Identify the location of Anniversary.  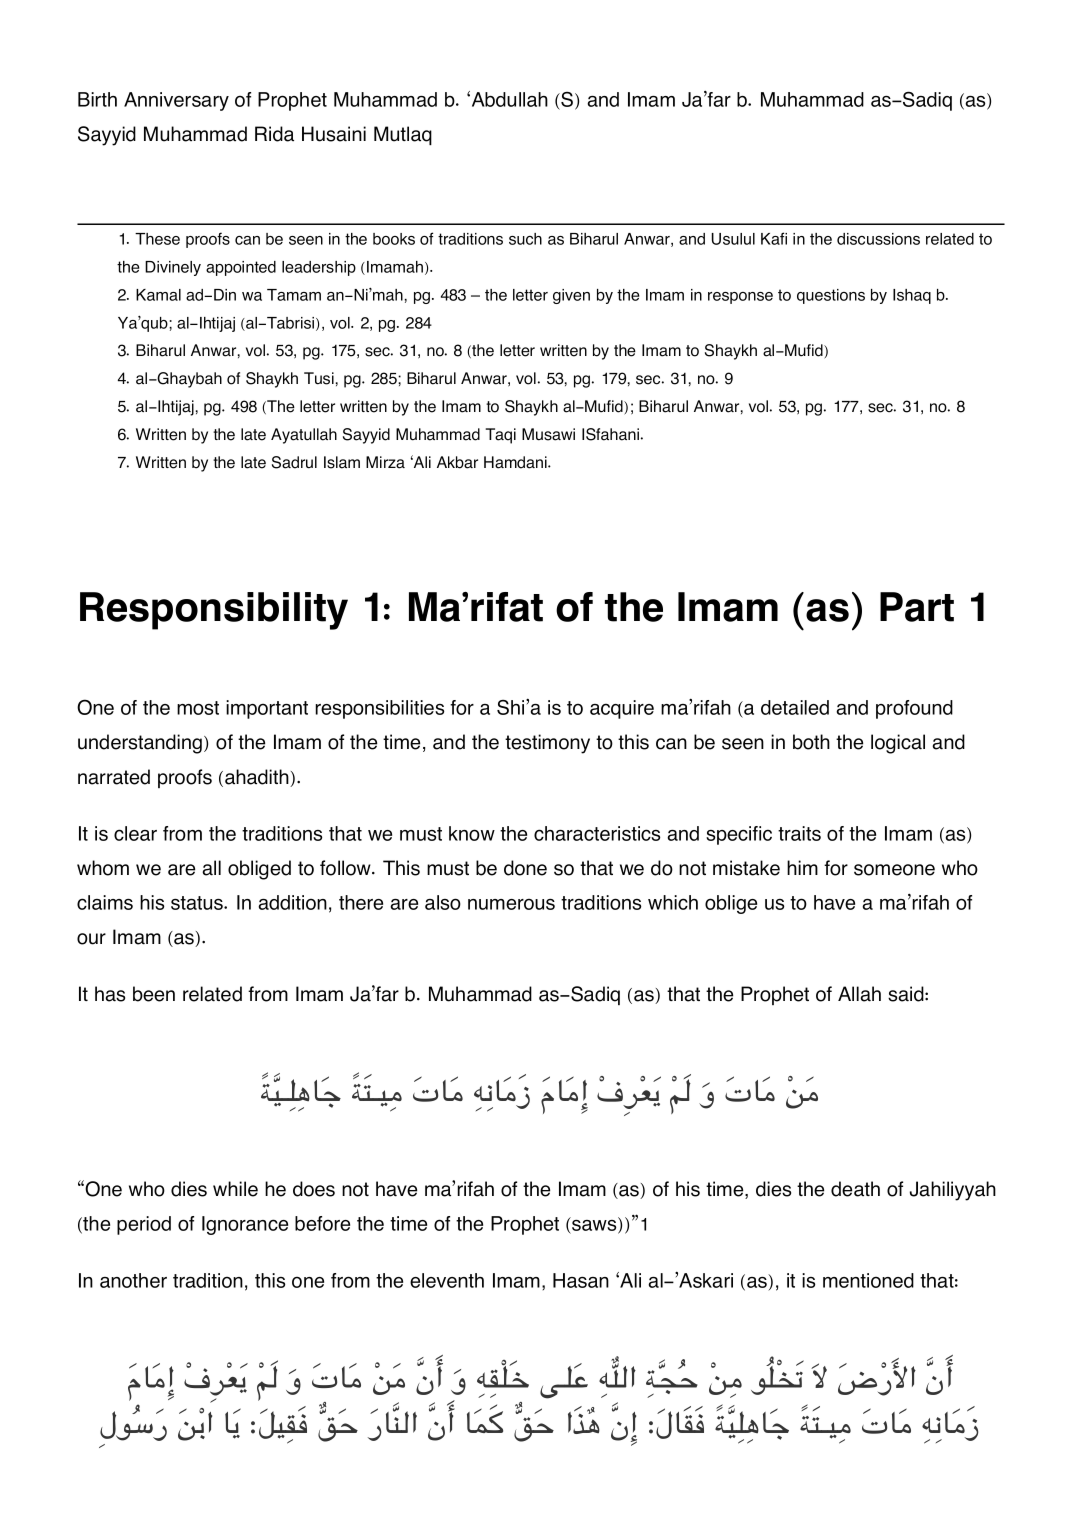
(176, 101).
